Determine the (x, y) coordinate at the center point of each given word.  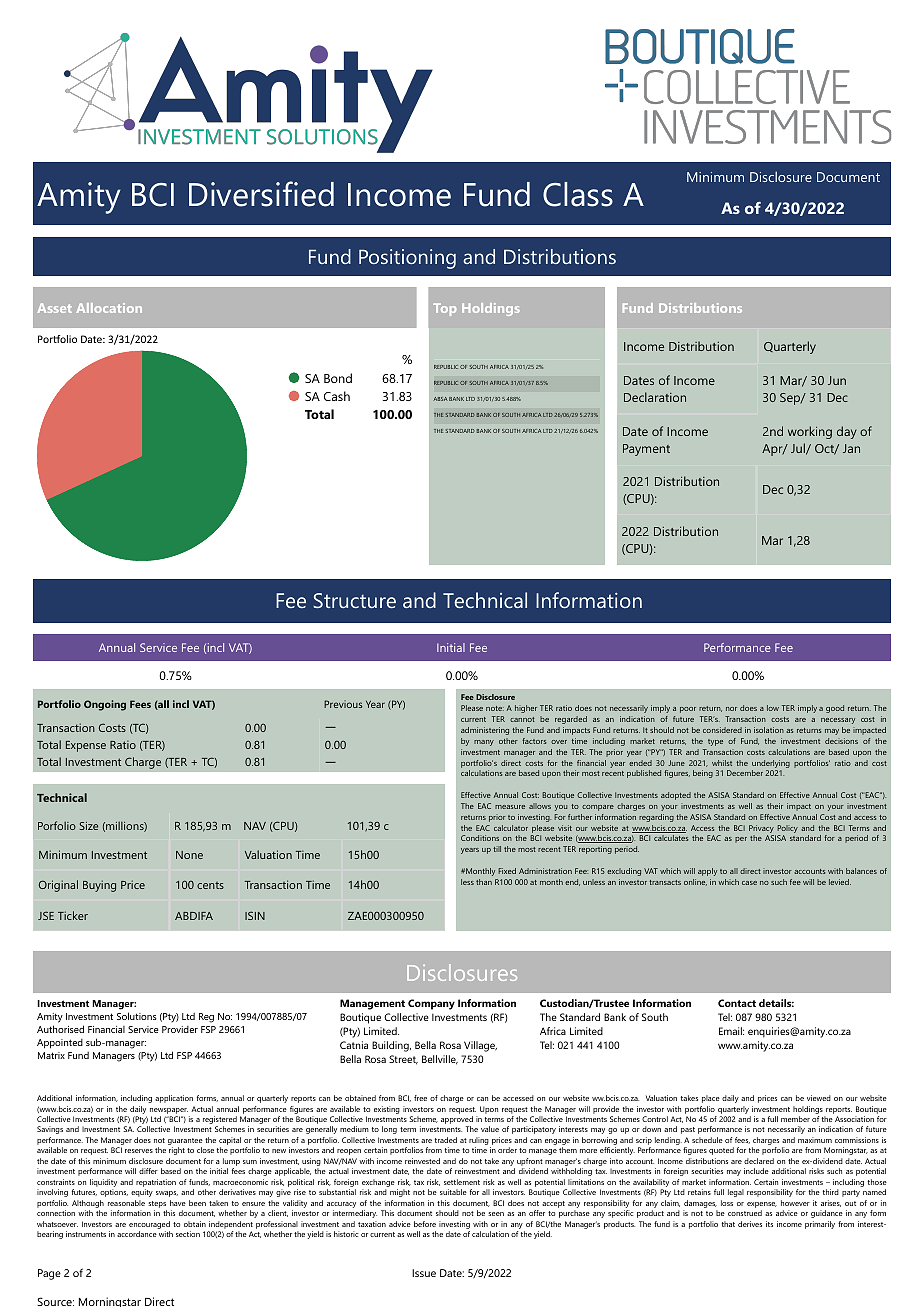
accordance (137, 1234)
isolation (769, 730)
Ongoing (105, 705)
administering (485, 731)
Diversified (261, 194)
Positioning (407, 259)
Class (578, 194)
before (425, 1224)
